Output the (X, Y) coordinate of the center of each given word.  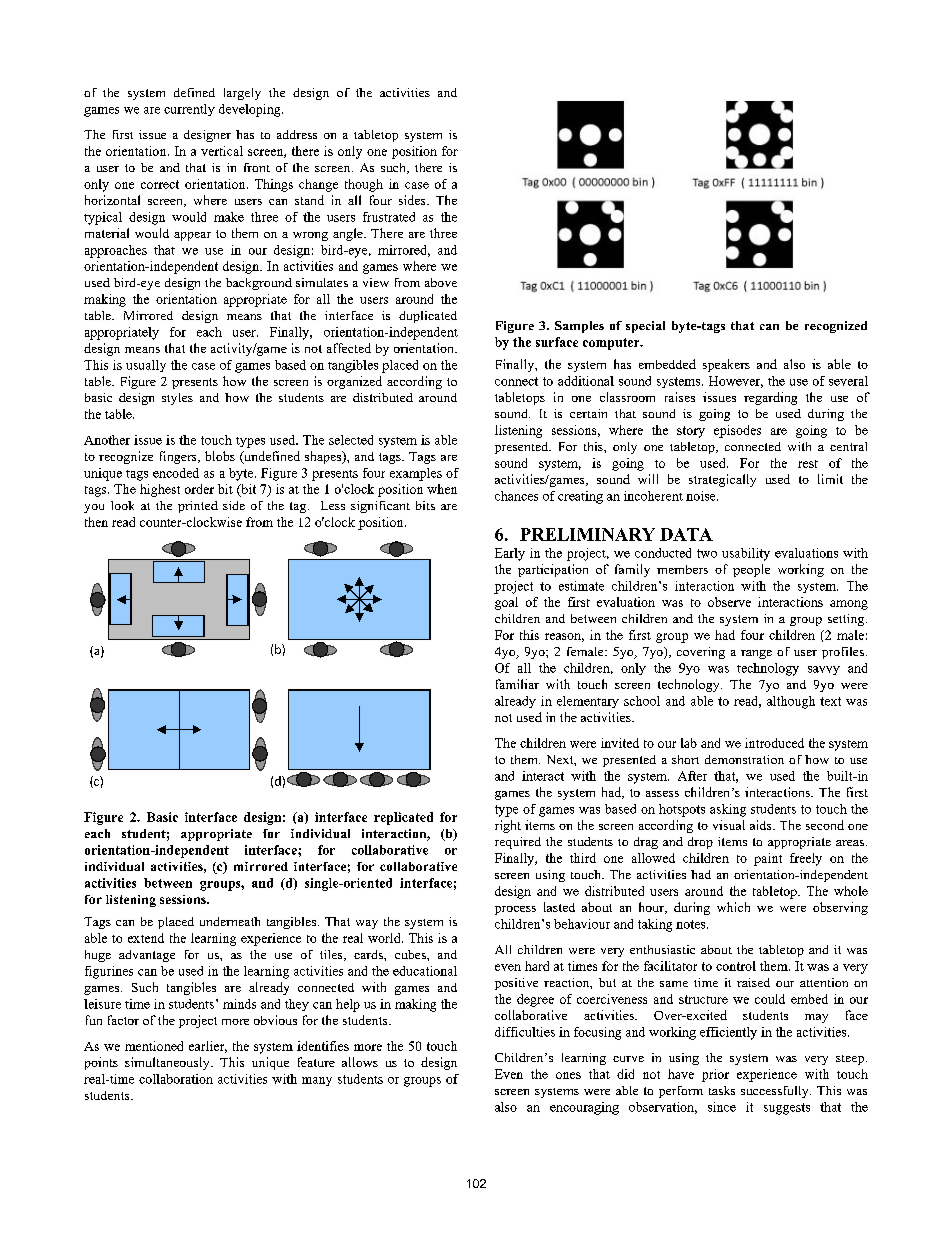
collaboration (176, 1079)
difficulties (525, 1032)
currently (189, 110)
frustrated (389, 217)
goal (506, 603)
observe (729, 602)
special (645, 327)
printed (198, 507)
